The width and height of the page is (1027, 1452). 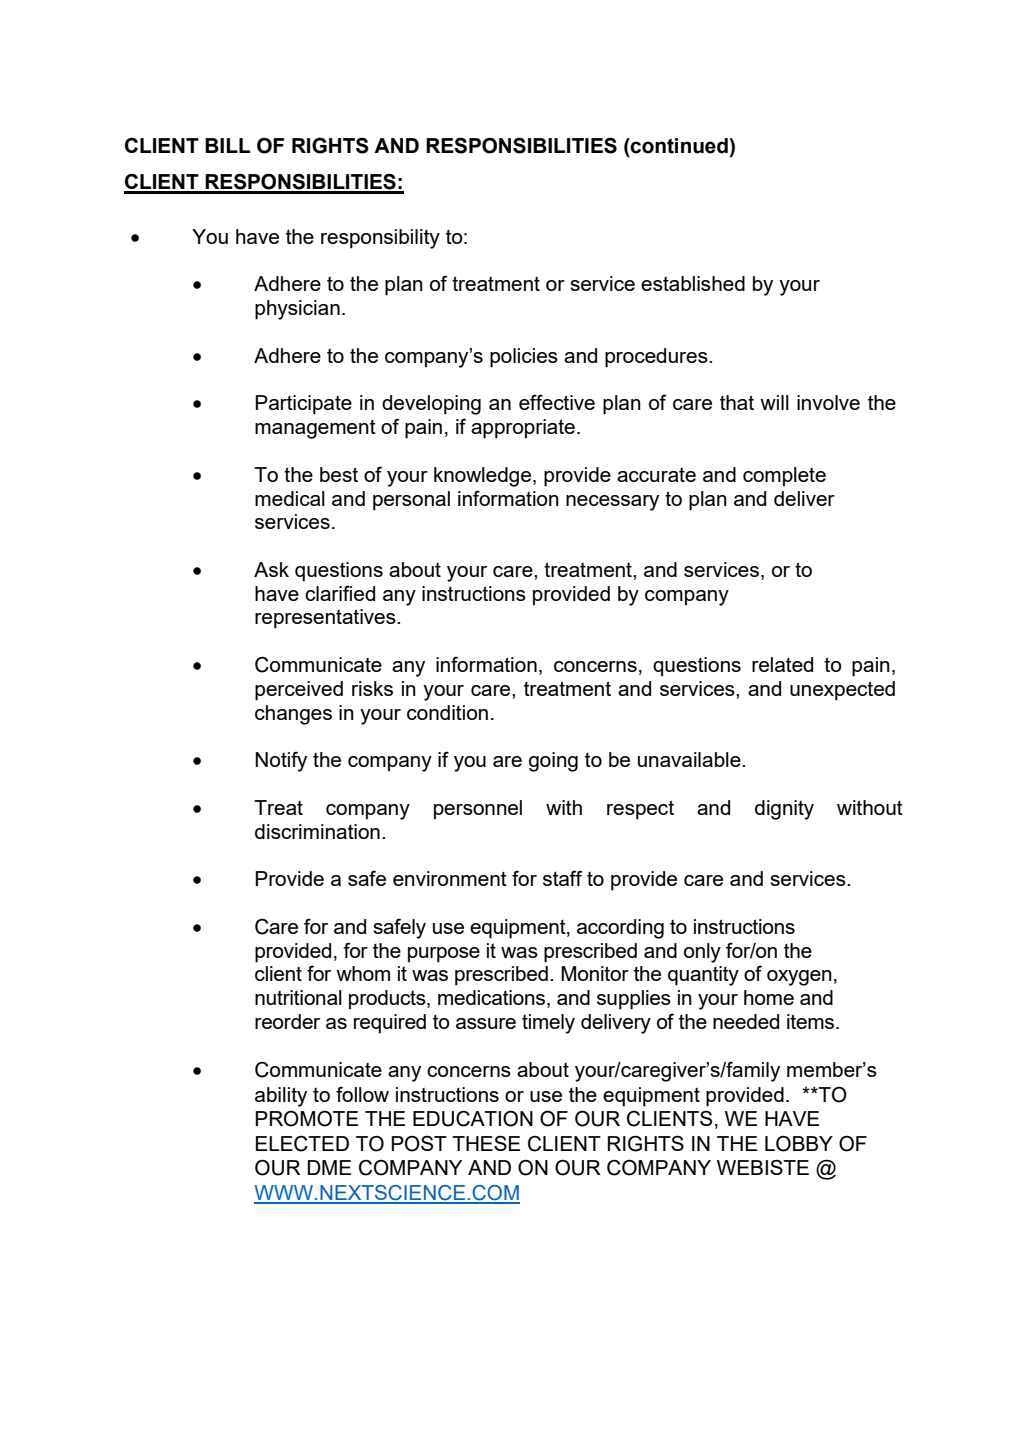 I want to click on medical, so click(x=290, y=498).
